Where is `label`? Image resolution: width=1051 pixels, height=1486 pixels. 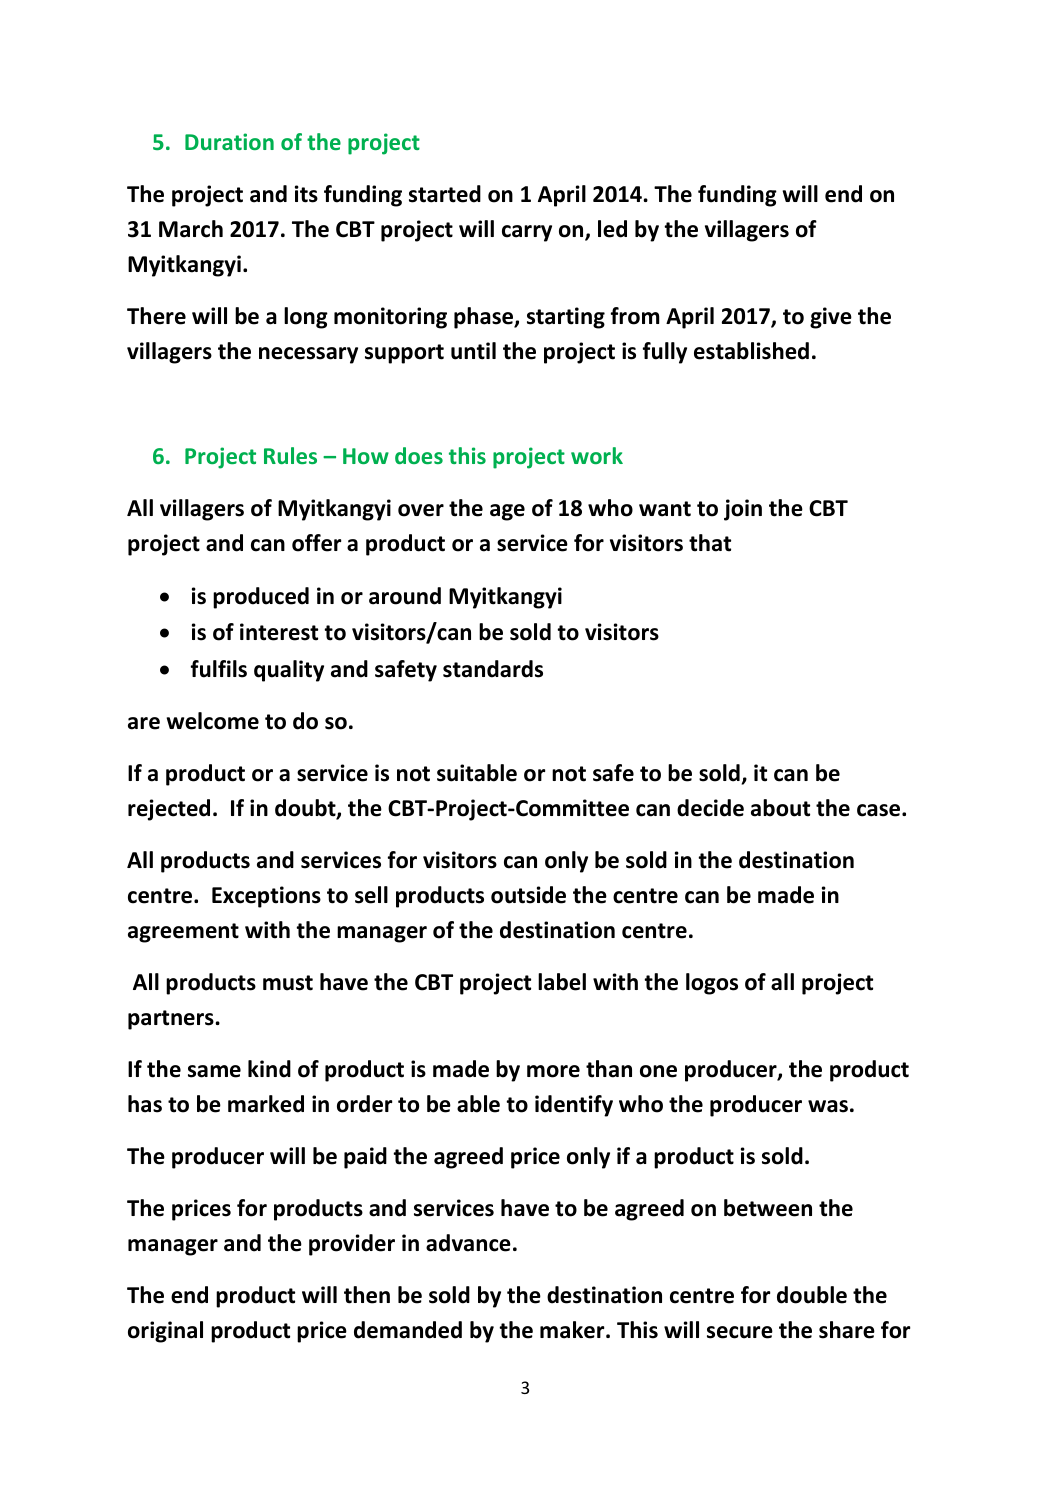 label is located at coordinates (562, 982).
